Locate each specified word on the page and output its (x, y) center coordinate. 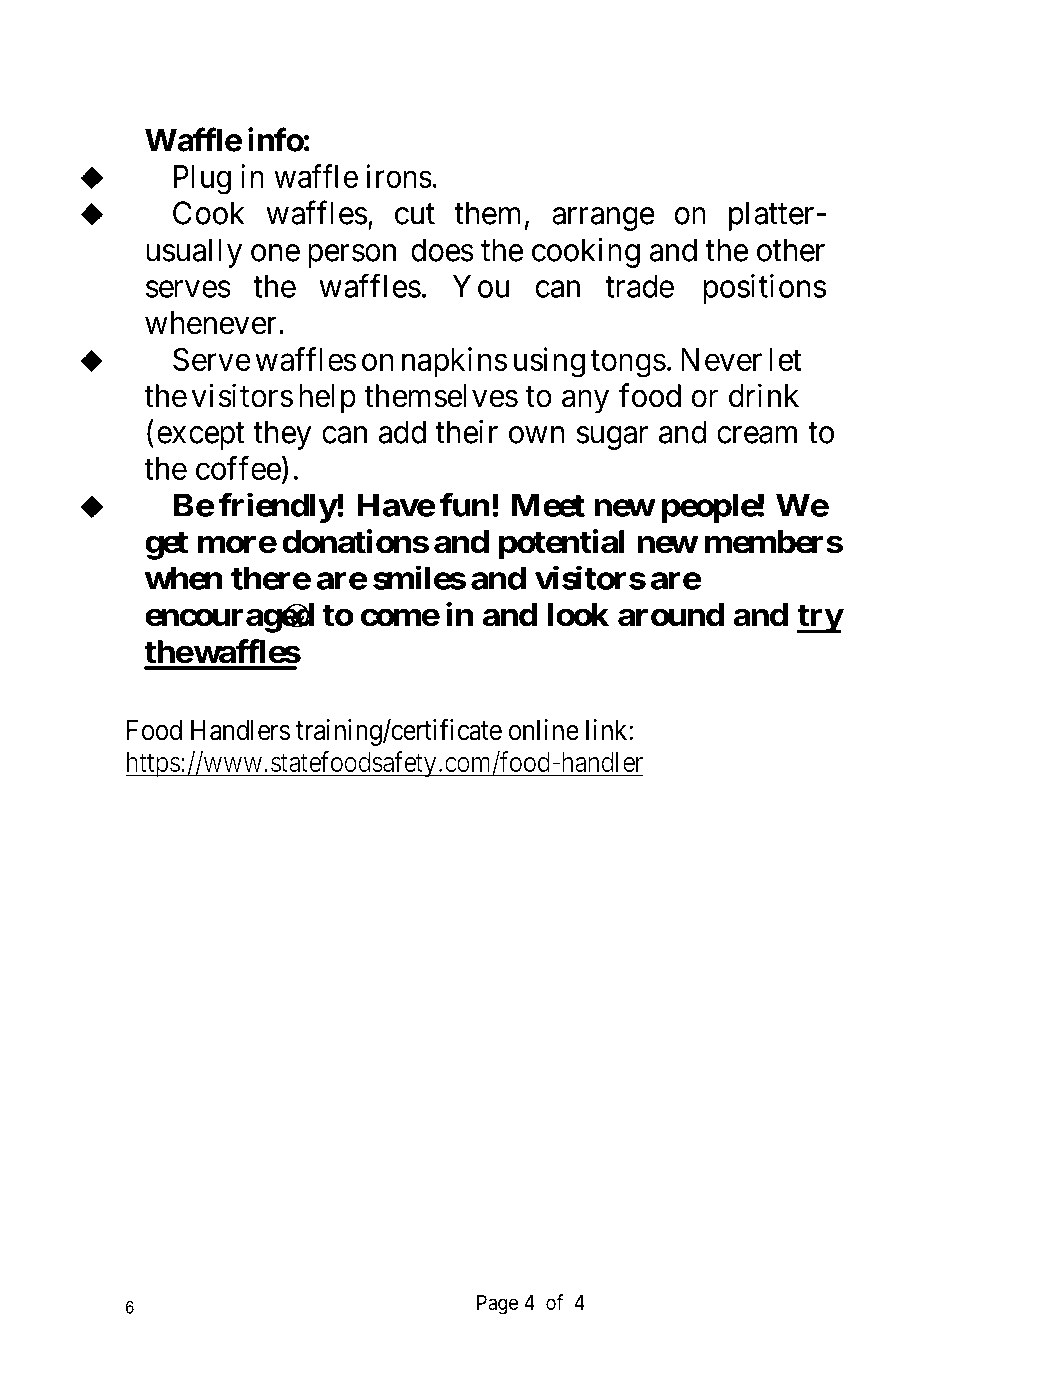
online (544, 730)
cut (415, 214)
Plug (202, 180)
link (608, 729)
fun (465, 505)
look (578, 615)
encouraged (229, 618)
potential (562, 544)
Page (497, 1305)
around (671, 615)
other (791, 250)
